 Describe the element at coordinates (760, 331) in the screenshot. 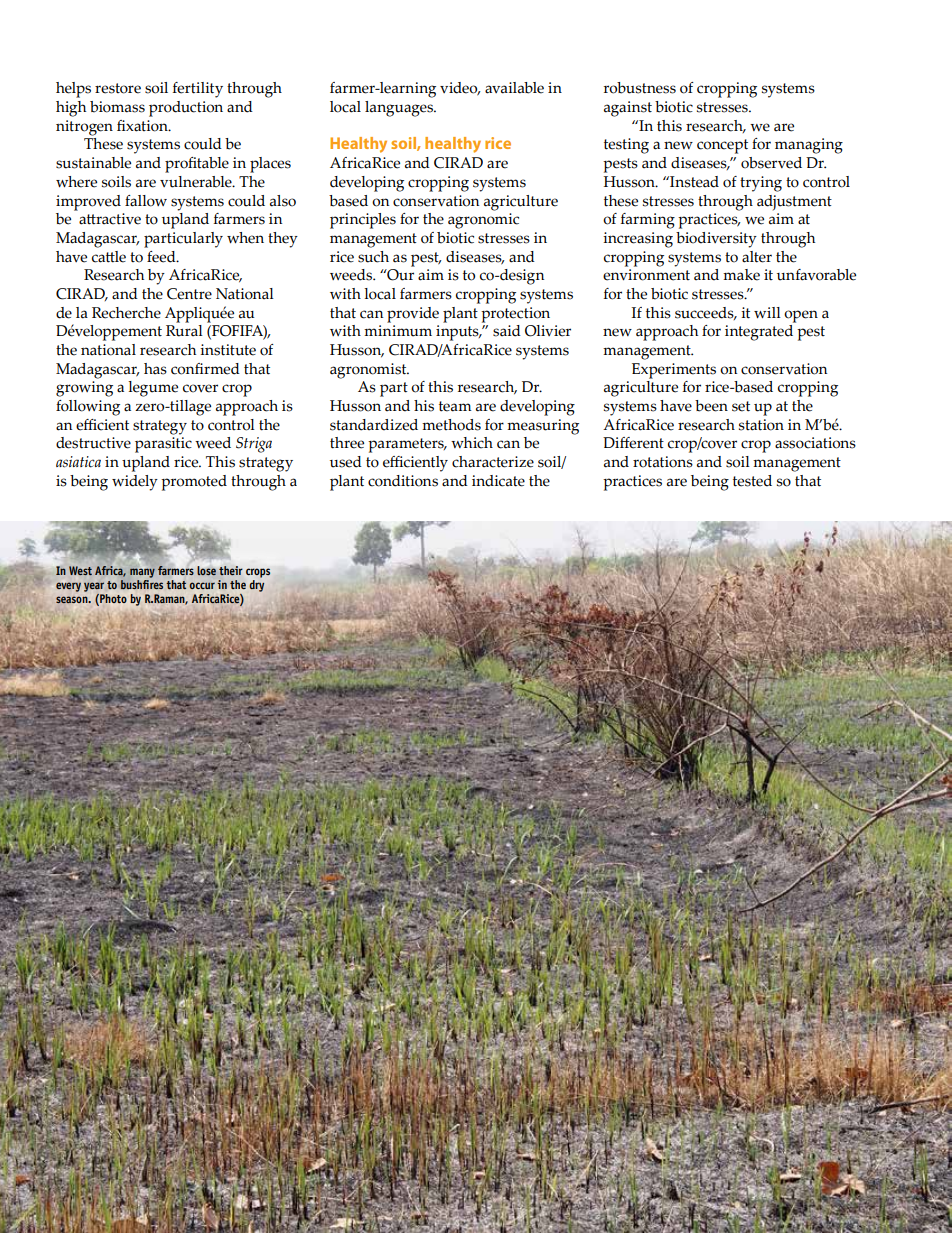

I see `integrated` at that location.
